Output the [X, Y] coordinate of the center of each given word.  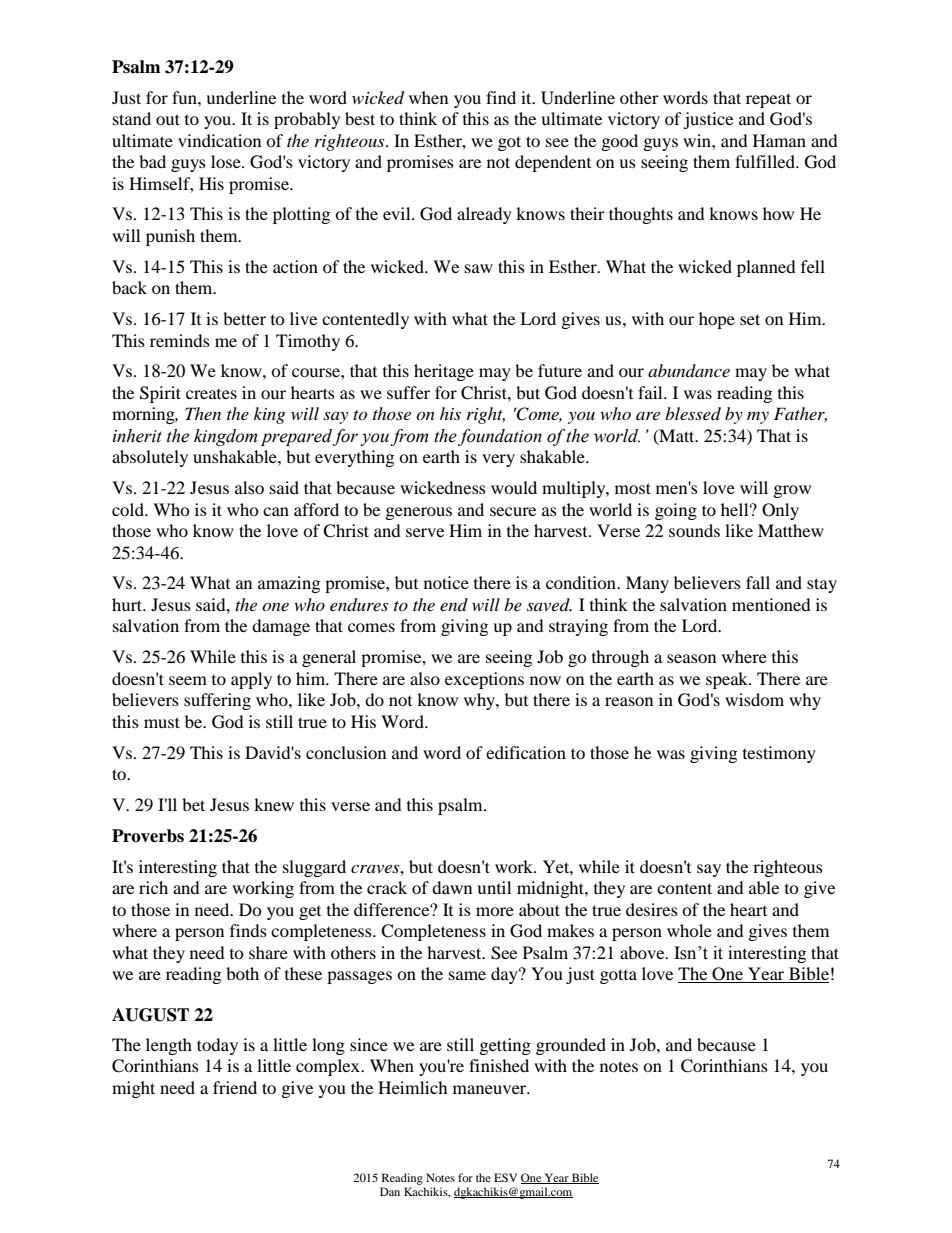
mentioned [771, 604]
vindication [219, 140]
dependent [553, 163]
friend [235, 1087]
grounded [571, 1046]
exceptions [484, 680]
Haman [779, 140]
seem [188, 680]
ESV [505, 1177]
